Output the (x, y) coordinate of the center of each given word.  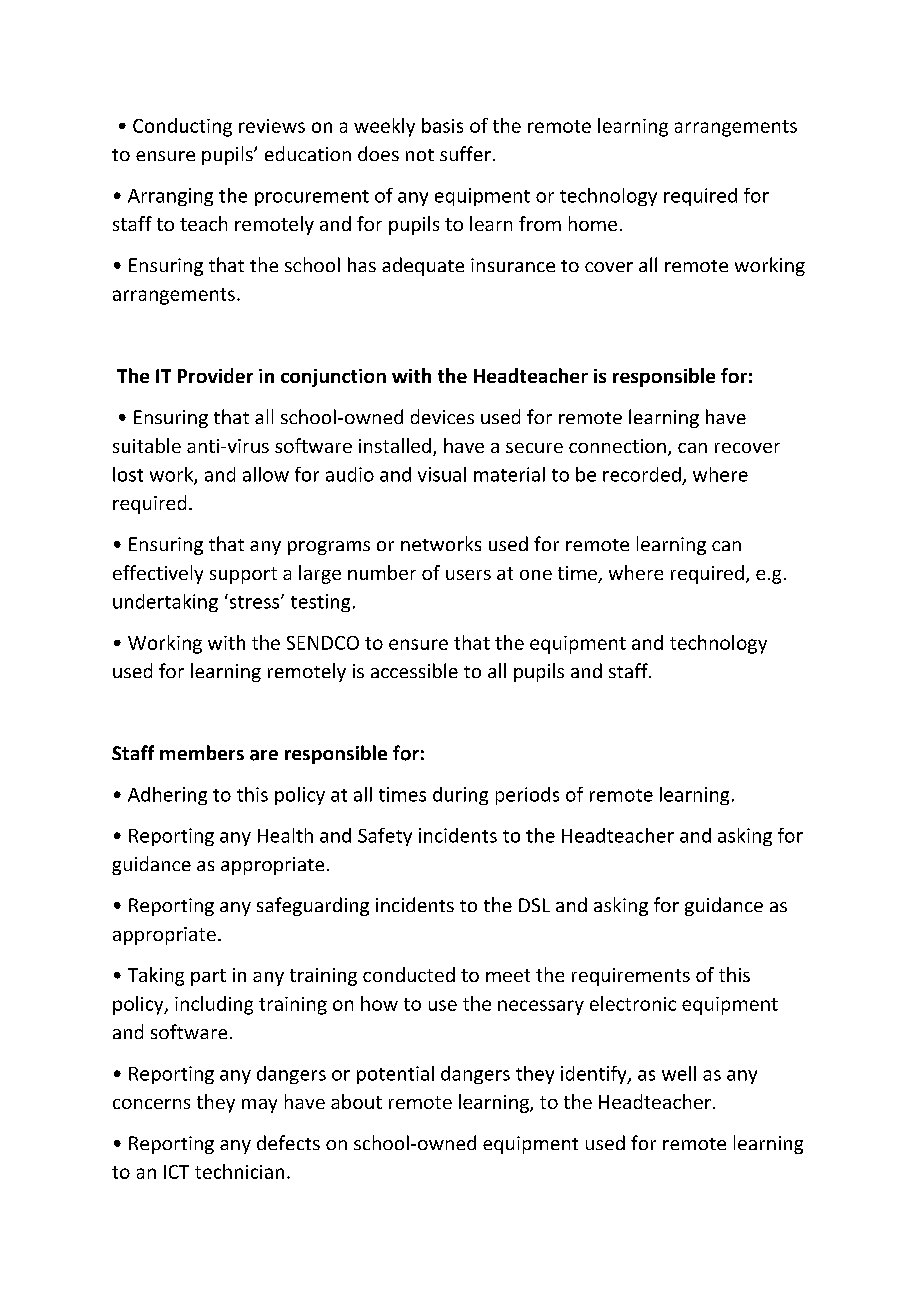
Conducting (182, 127)
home (593, 223)
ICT (176, 1172)
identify (595, 1075)
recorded (642, 474)
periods (527, 796)
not (420, 155)
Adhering (167, 796)
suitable (147, 445)
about (356, 1101)
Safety (385, 837)
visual (442, 474)
